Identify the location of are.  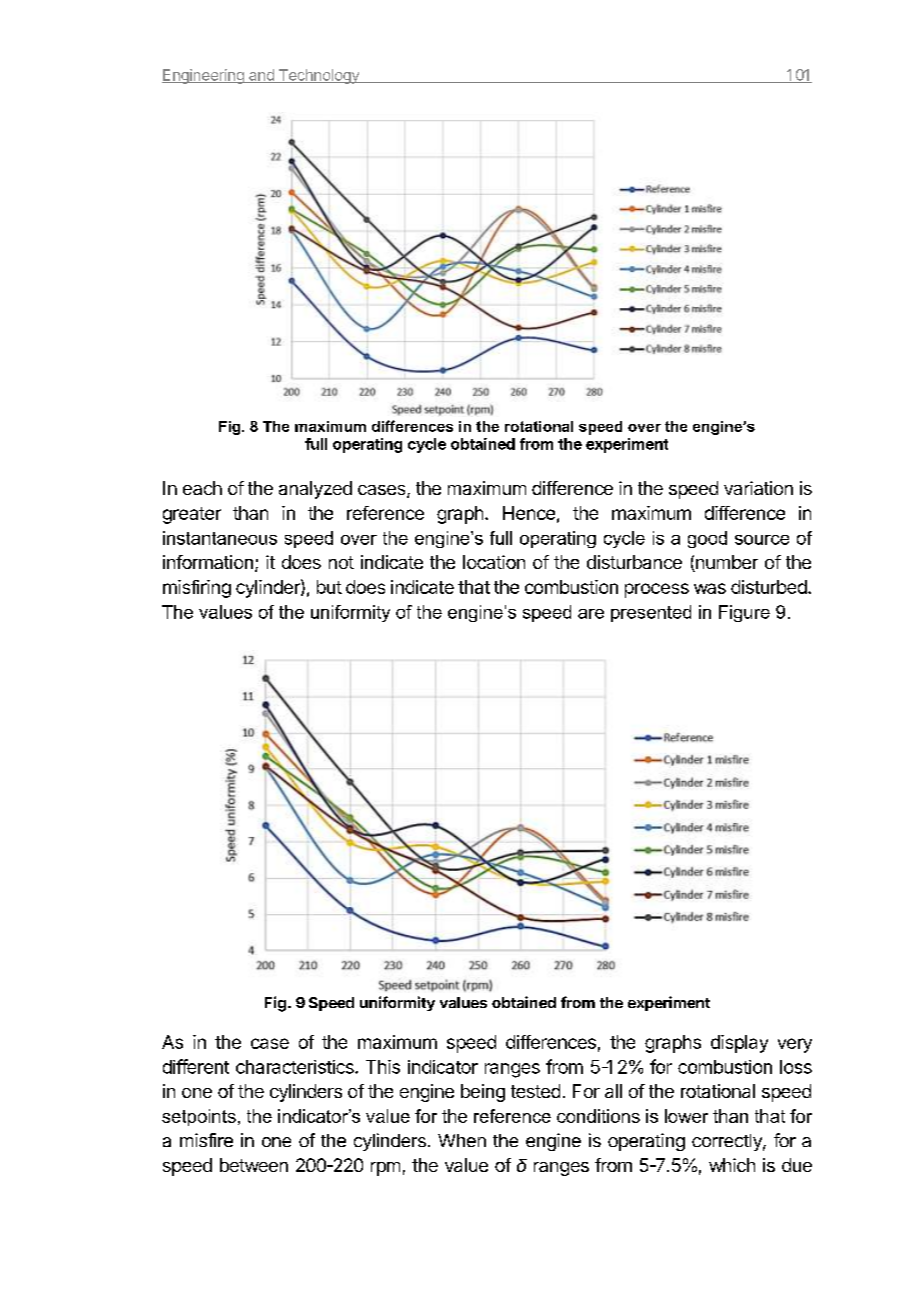
(591, 614).
